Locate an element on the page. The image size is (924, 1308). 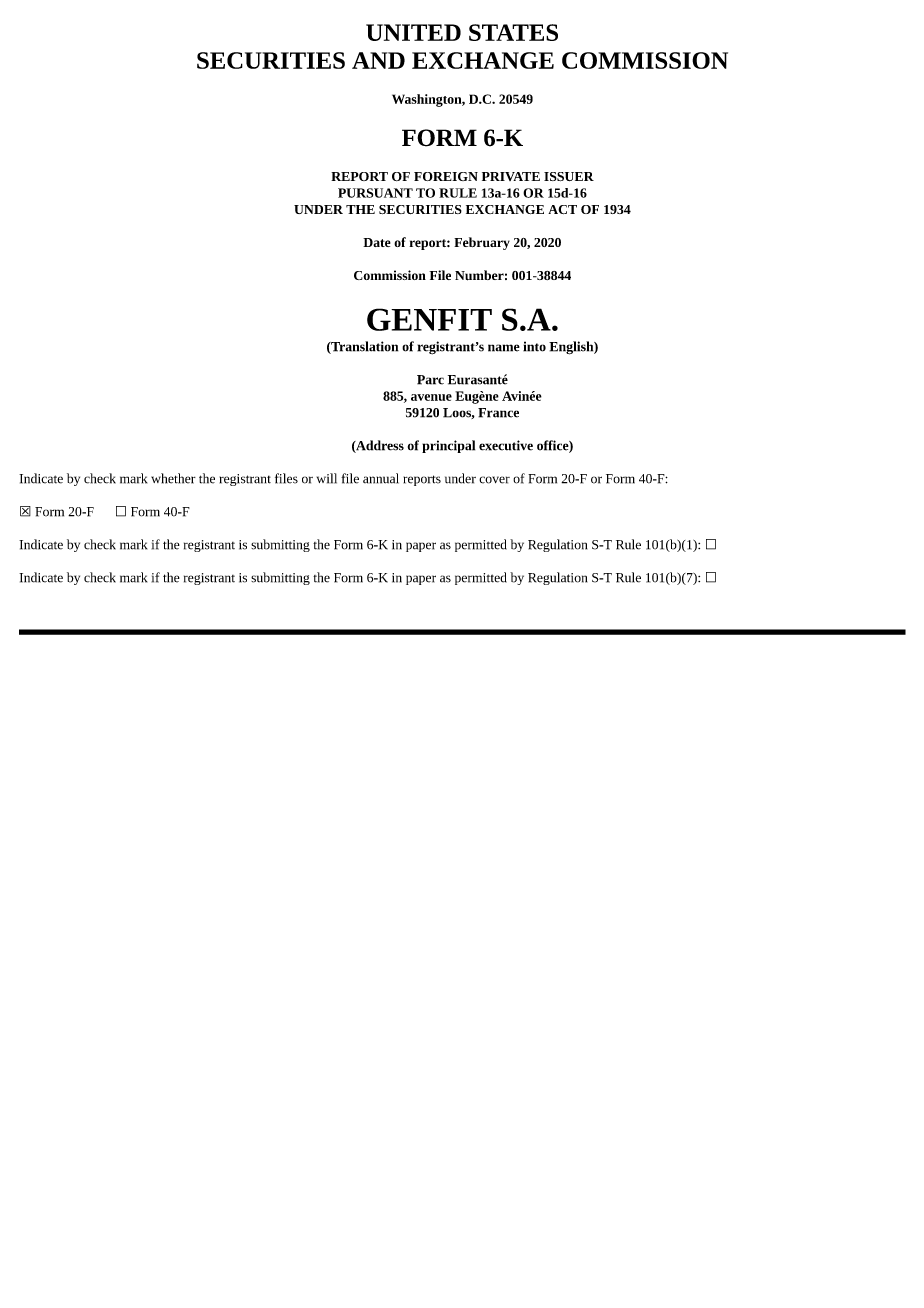
AND is located at coordinates (378, 60).
